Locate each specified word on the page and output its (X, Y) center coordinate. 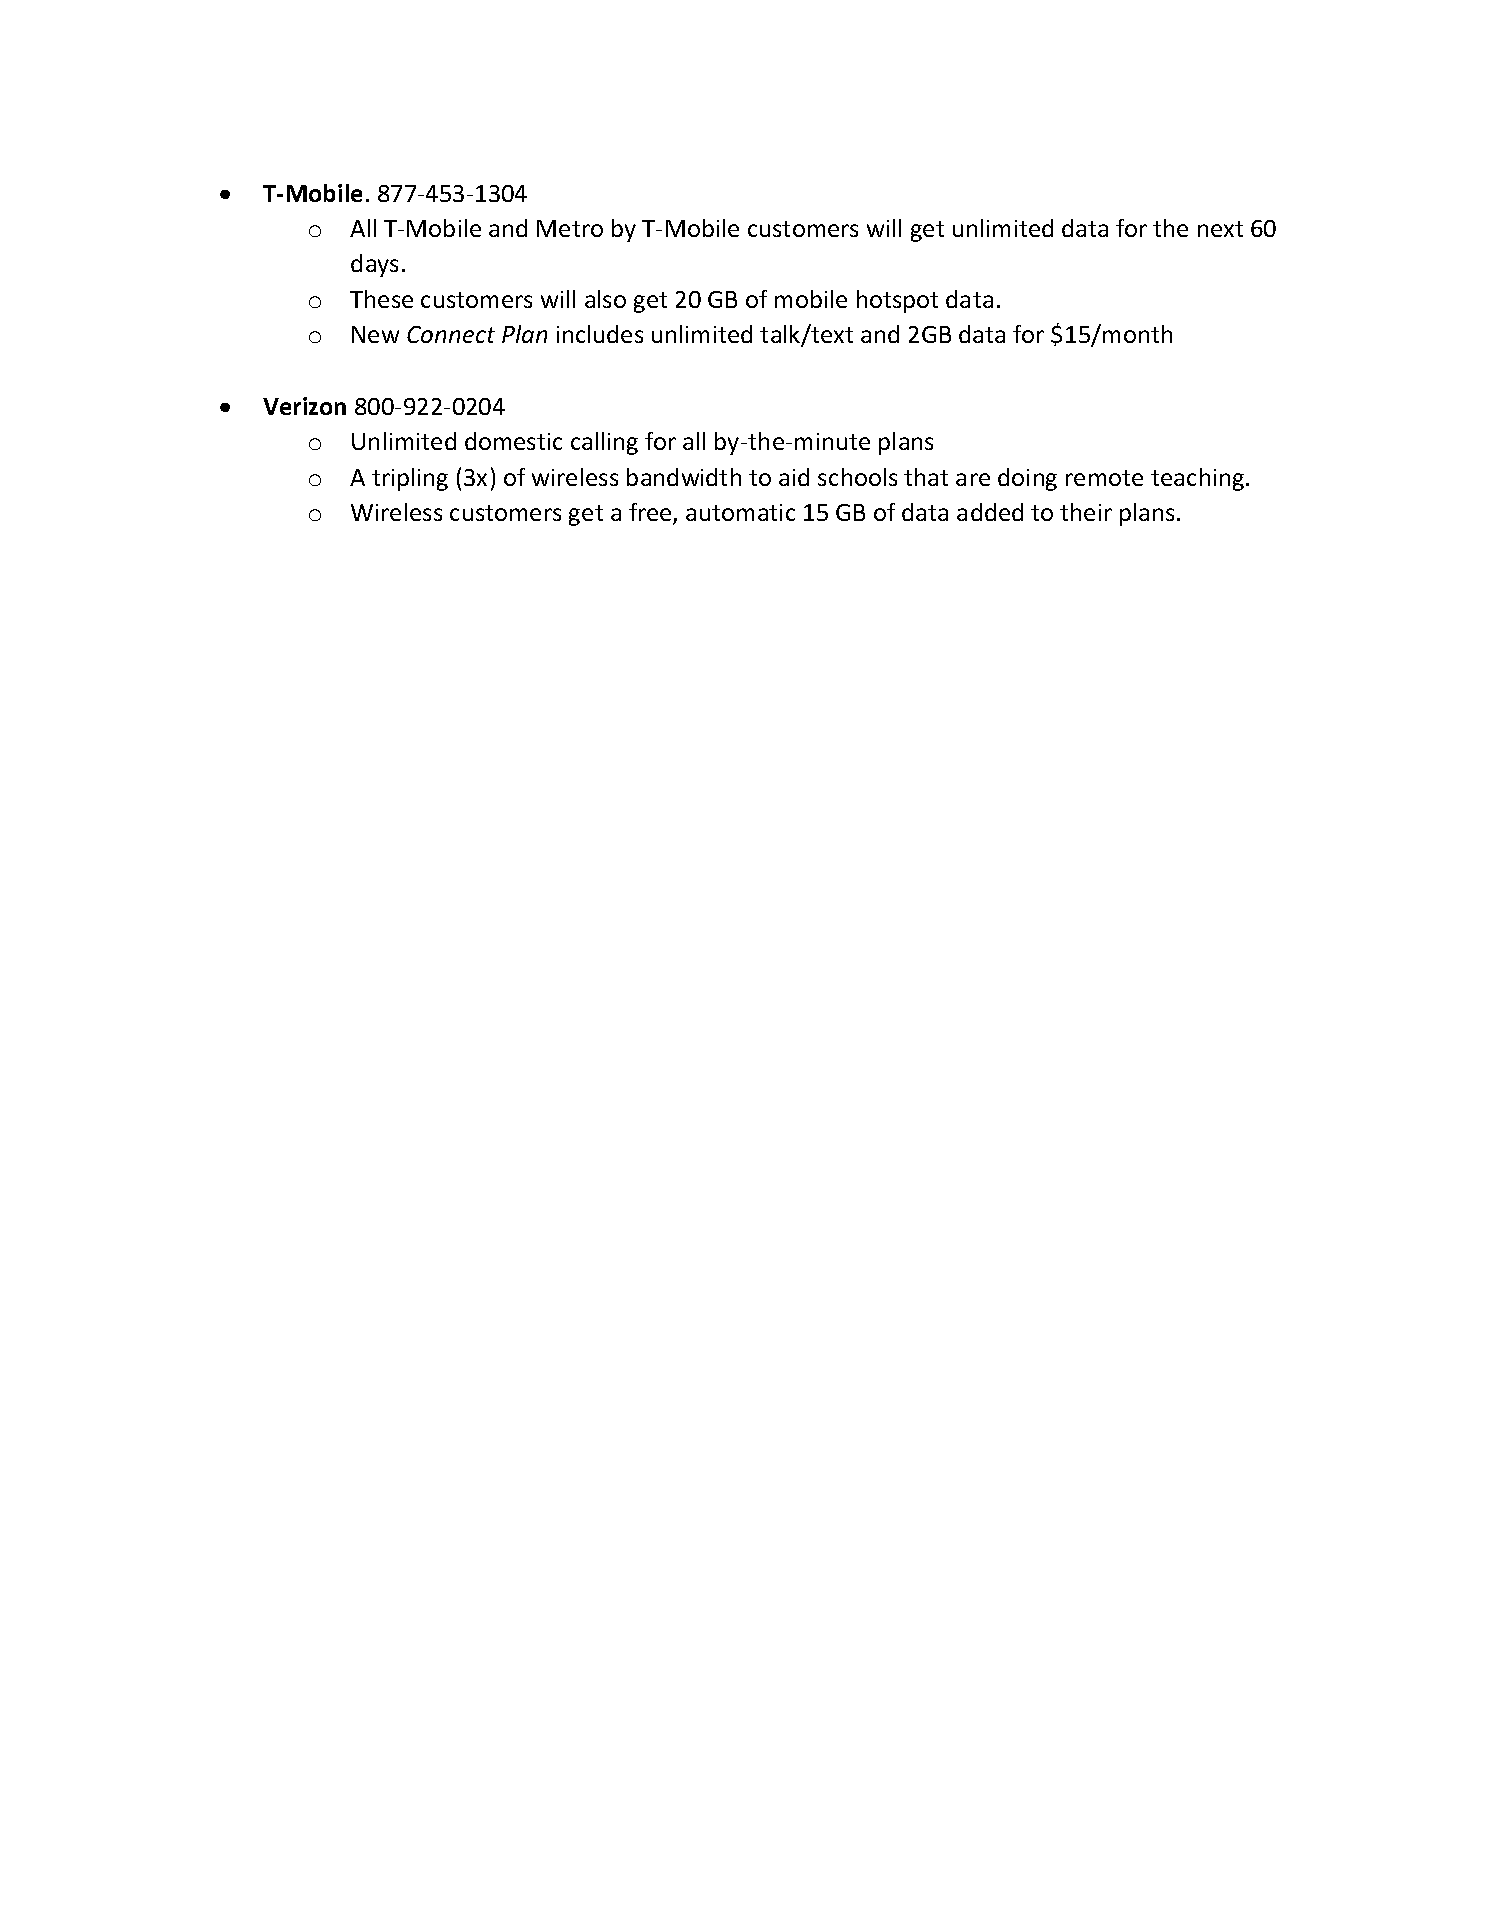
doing (1027, 479)
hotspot (897, 301)
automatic (740, 512)
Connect (451, 334)
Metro (570, 228)
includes (600, 334)
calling (604, 443)
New (375, 334)
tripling (410, 479)
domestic (513, 441)
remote (1104, 478)
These (381, 299)
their (1086, 512)
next (1220, 229)
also (605, 299)
